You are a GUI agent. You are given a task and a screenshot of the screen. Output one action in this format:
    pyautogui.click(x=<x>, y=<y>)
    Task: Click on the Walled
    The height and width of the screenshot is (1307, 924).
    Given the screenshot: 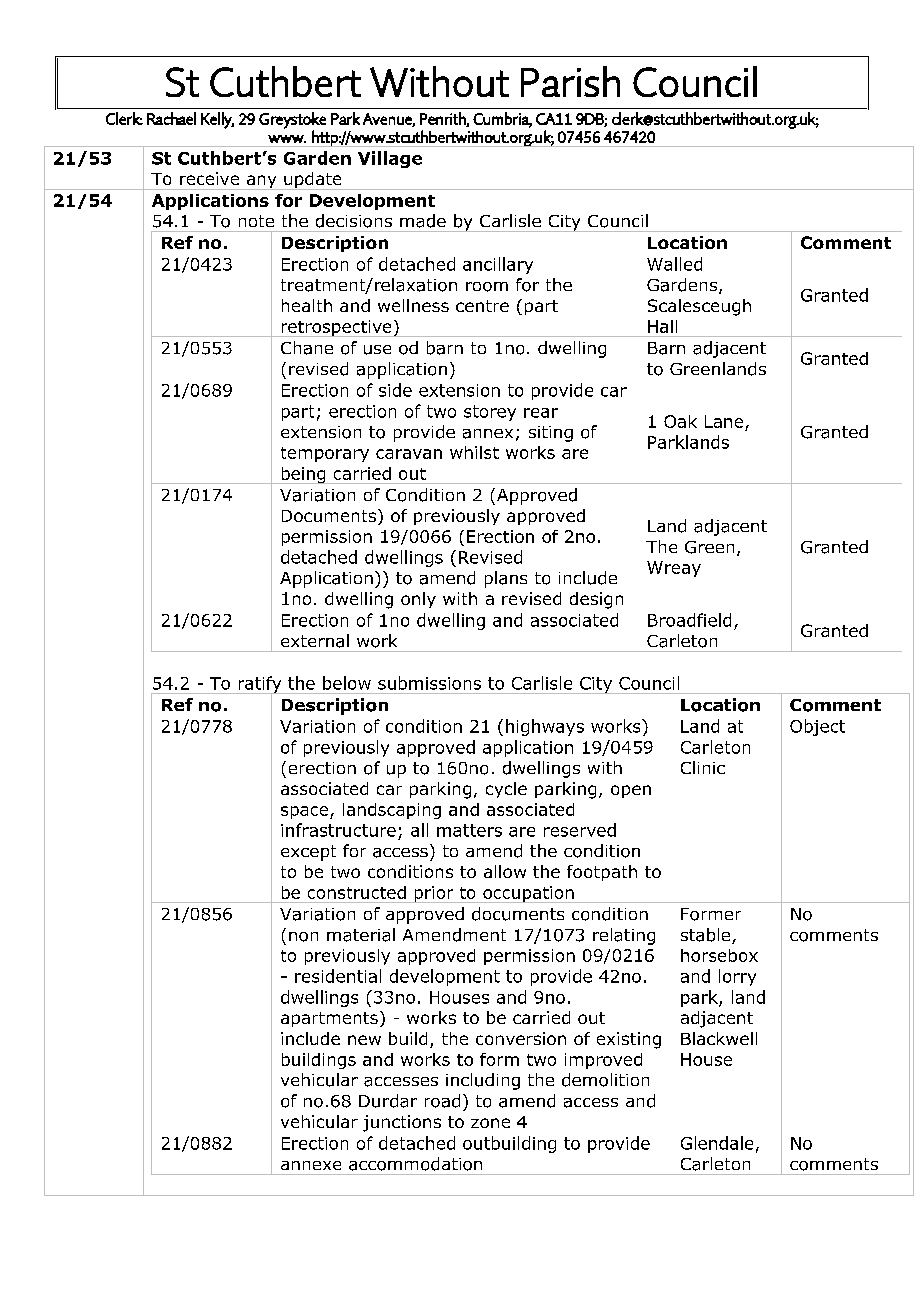 What is the action you would take?
    pyautogui.click(x=674, y=264)
